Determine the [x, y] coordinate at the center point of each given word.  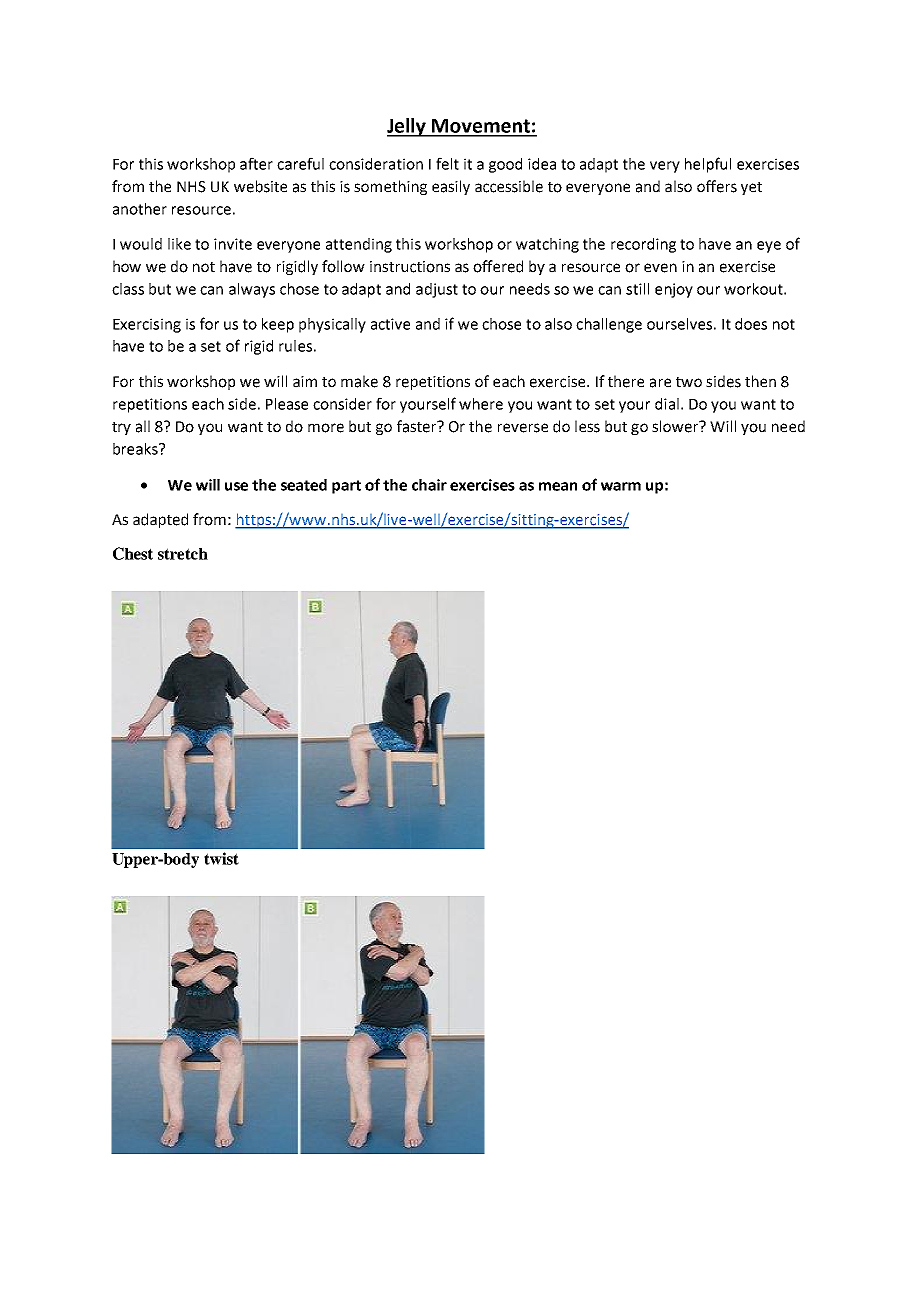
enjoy [674, 290]
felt [447, 163]
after [256, 163]
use [236, 486]
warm [621, 486]
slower [676, 426]
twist [221, 858]
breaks [136, 449]
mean [558, 486]
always [252, 290]
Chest [133, 553]
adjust [437, 290]
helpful [708, 165]
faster [418, 426]
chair [429, 485]
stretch [183, 554]
